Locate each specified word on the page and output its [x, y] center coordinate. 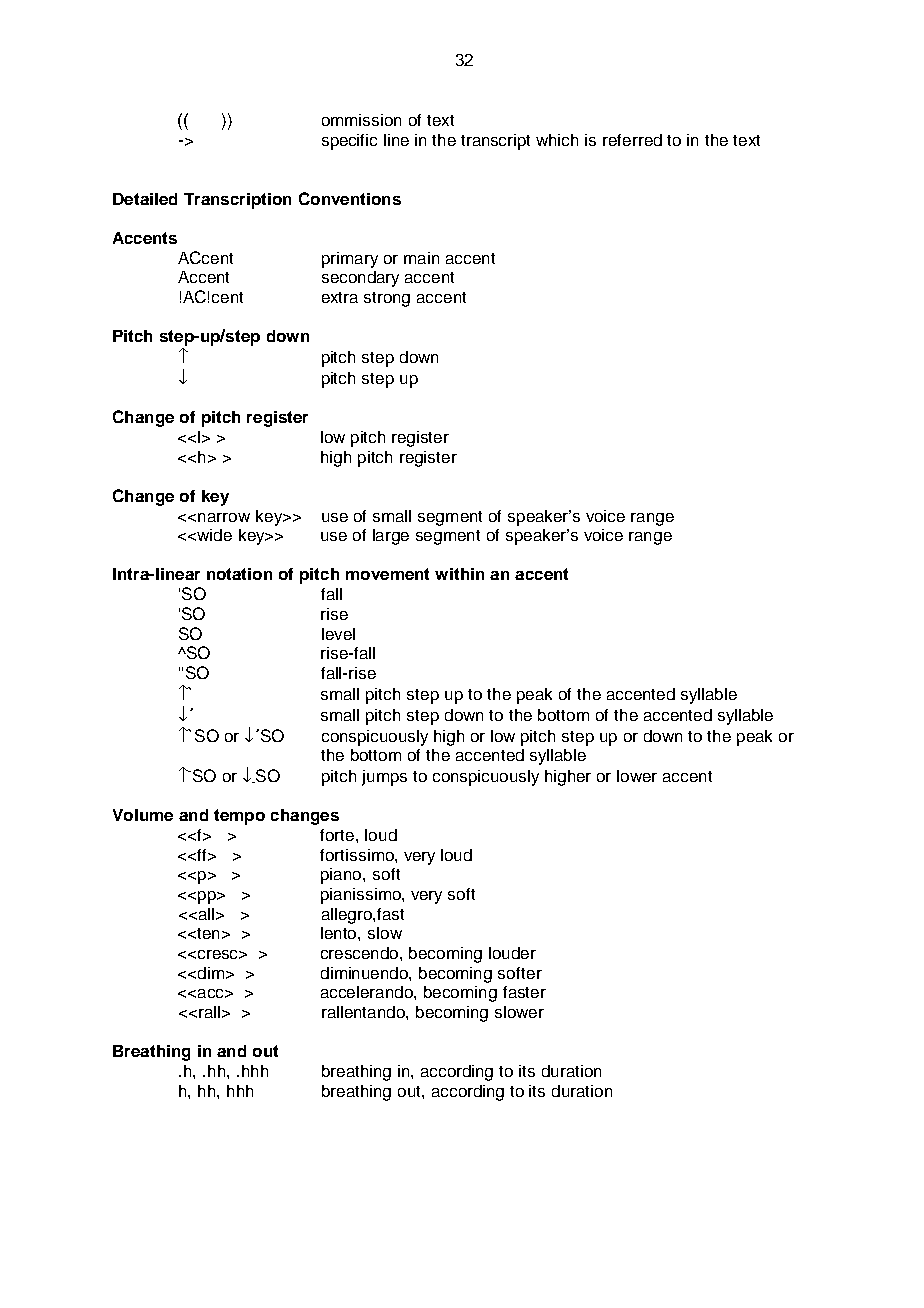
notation [239, 574]
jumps [384, 778]
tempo [239, 817]
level [338, 634]
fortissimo [358, 855]
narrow [224, 517]
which [557, 140]
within [459, 574]
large [391, 537]
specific [349, 142]
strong [387, 299]
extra [340, 297]
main [421, 258]
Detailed [145, 199]
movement [387, 574]
